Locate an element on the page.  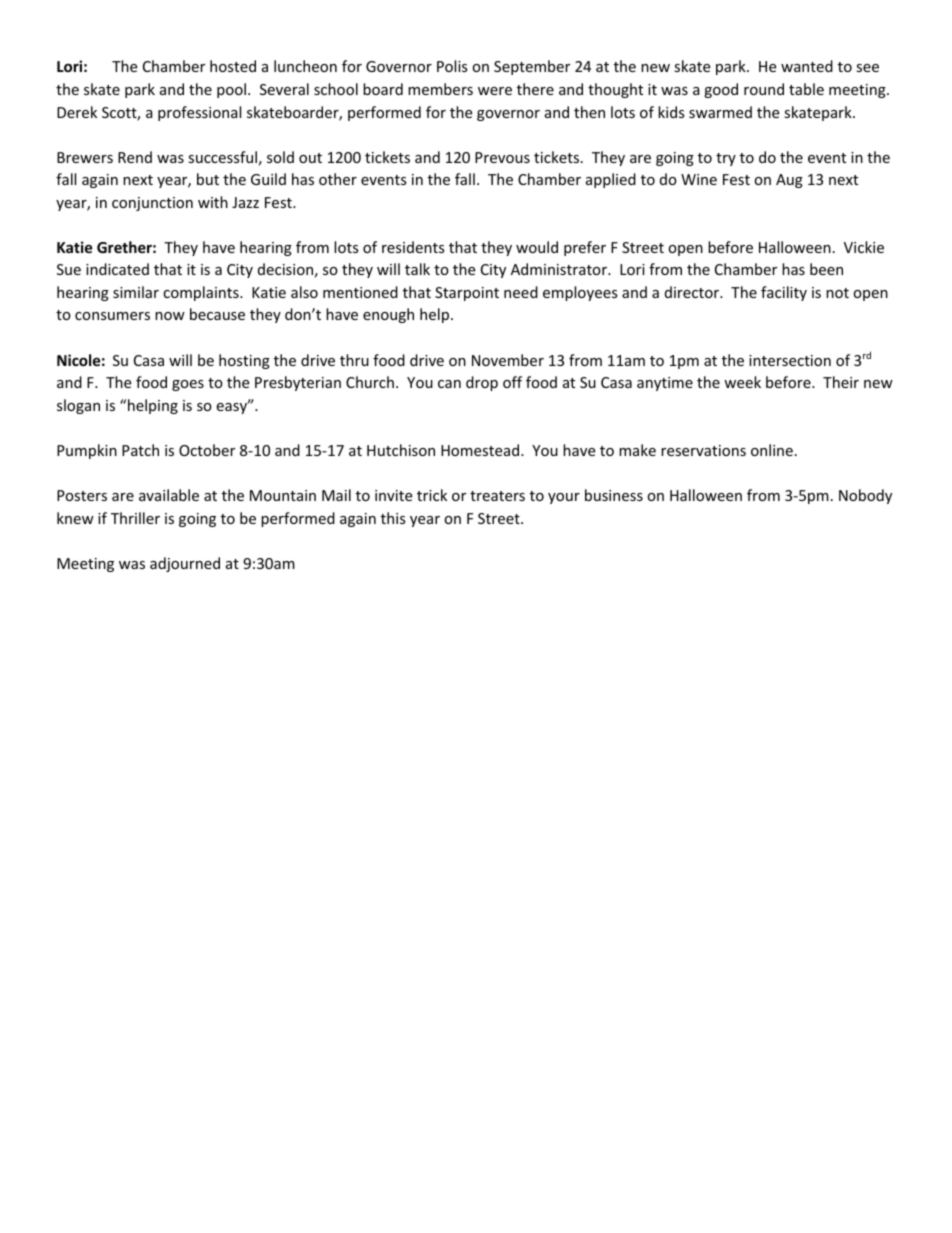
treaters is located at coordinates (497, 496).
